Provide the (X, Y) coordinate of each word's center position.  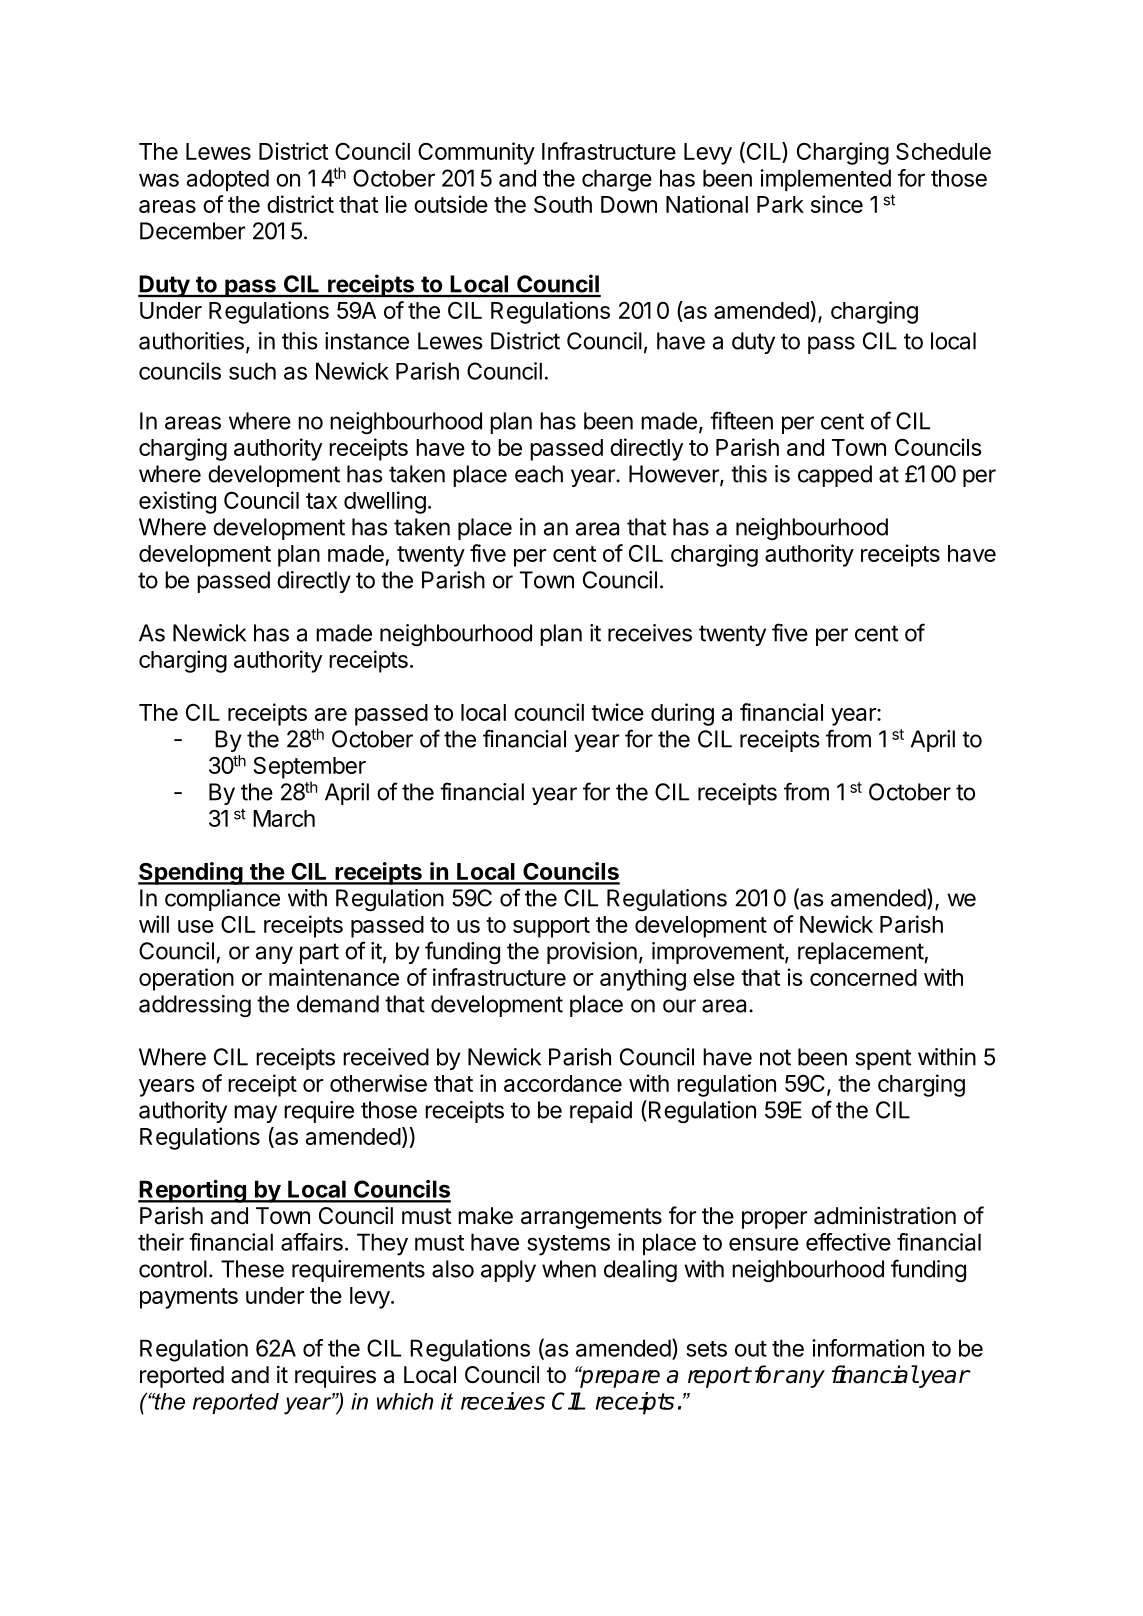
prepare (619, 1378)
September (309, 768)
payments (189, 1298)
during (682, 714)
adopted (228, 180)
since (837, 204)
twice (617, 712)
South (563, 204)
